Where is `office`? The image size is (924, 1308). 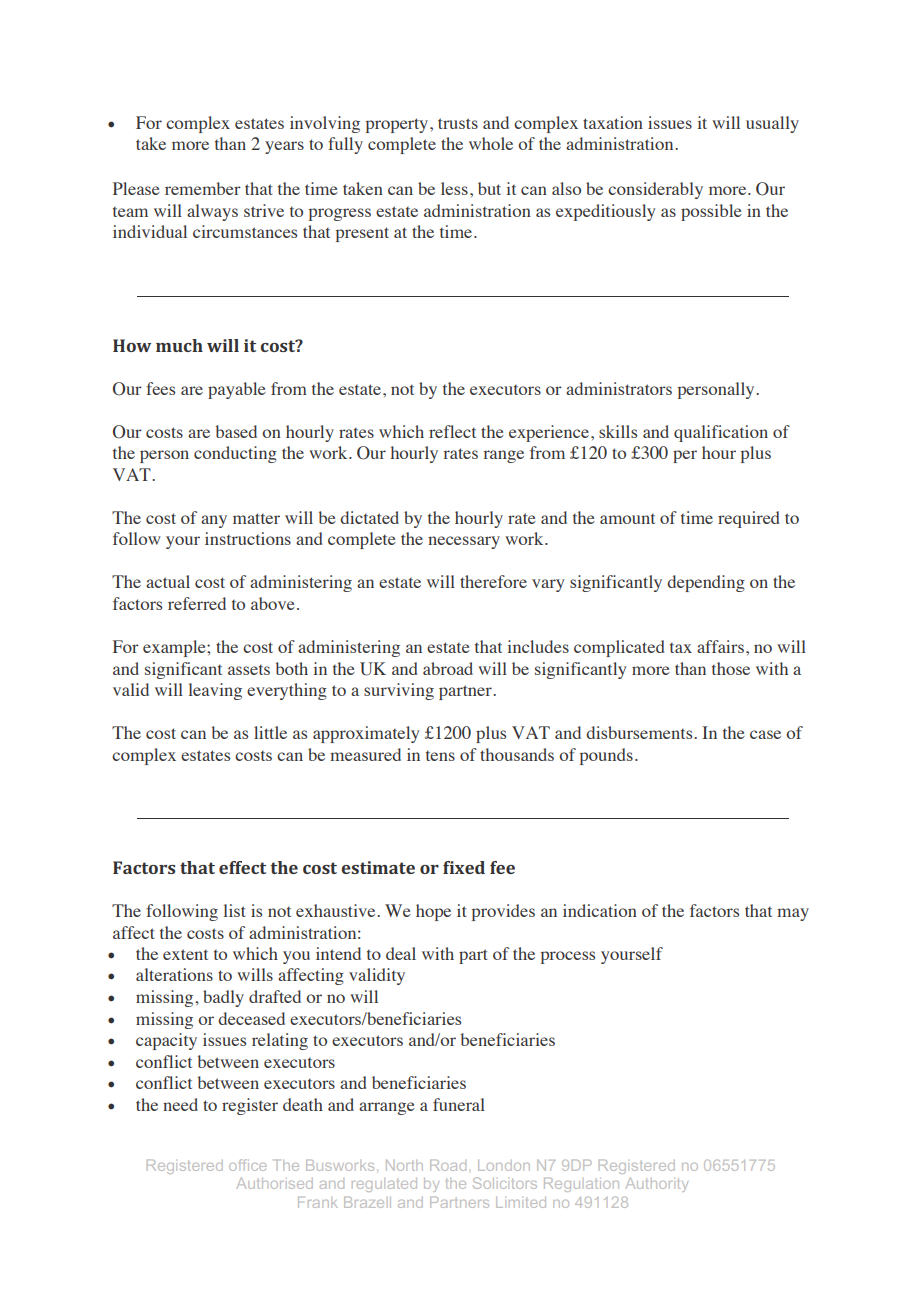
office is located at coordinates (247, 1165).
